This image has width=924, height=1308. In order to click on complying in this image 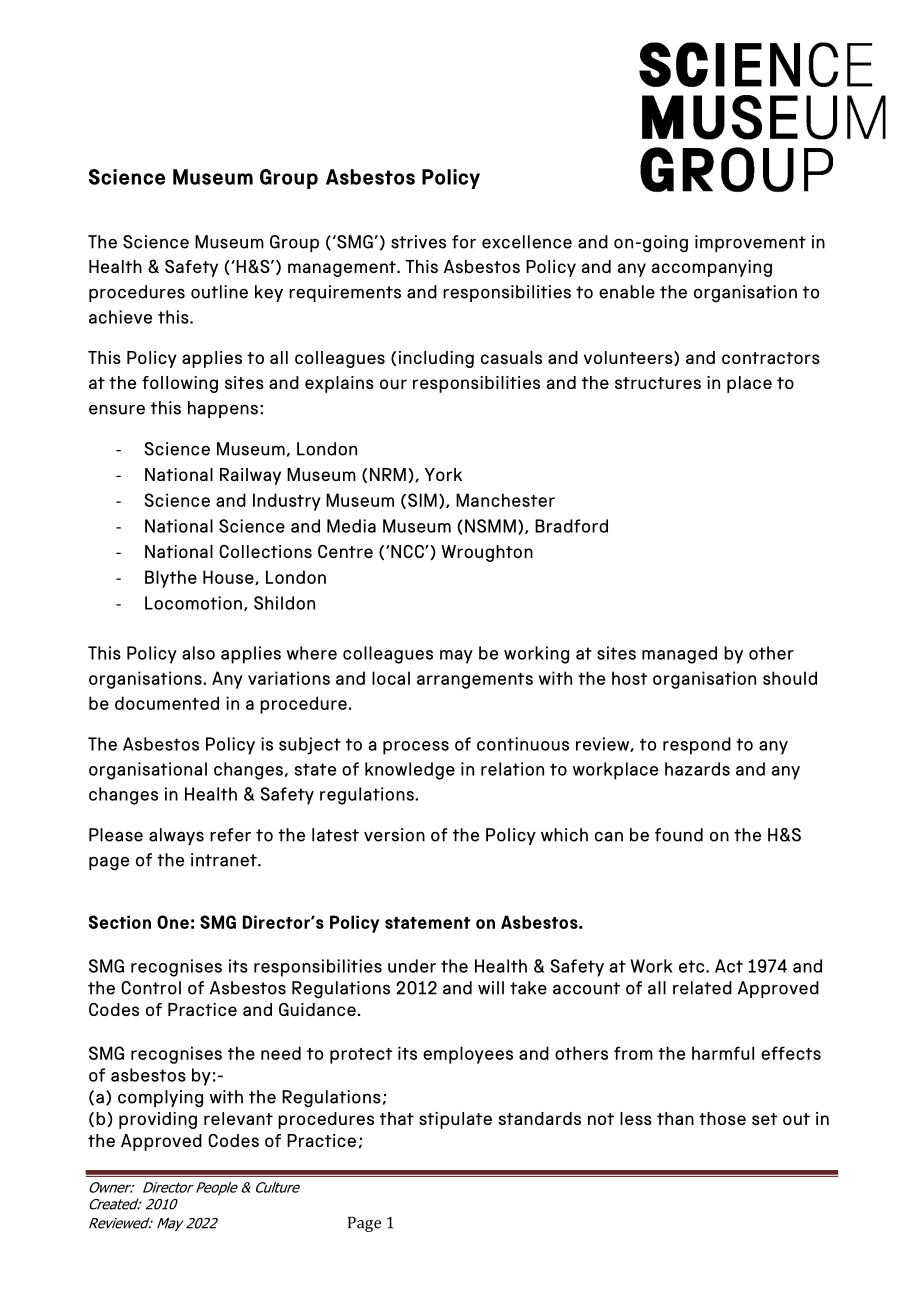, I will do `click(160, 1099)`.
